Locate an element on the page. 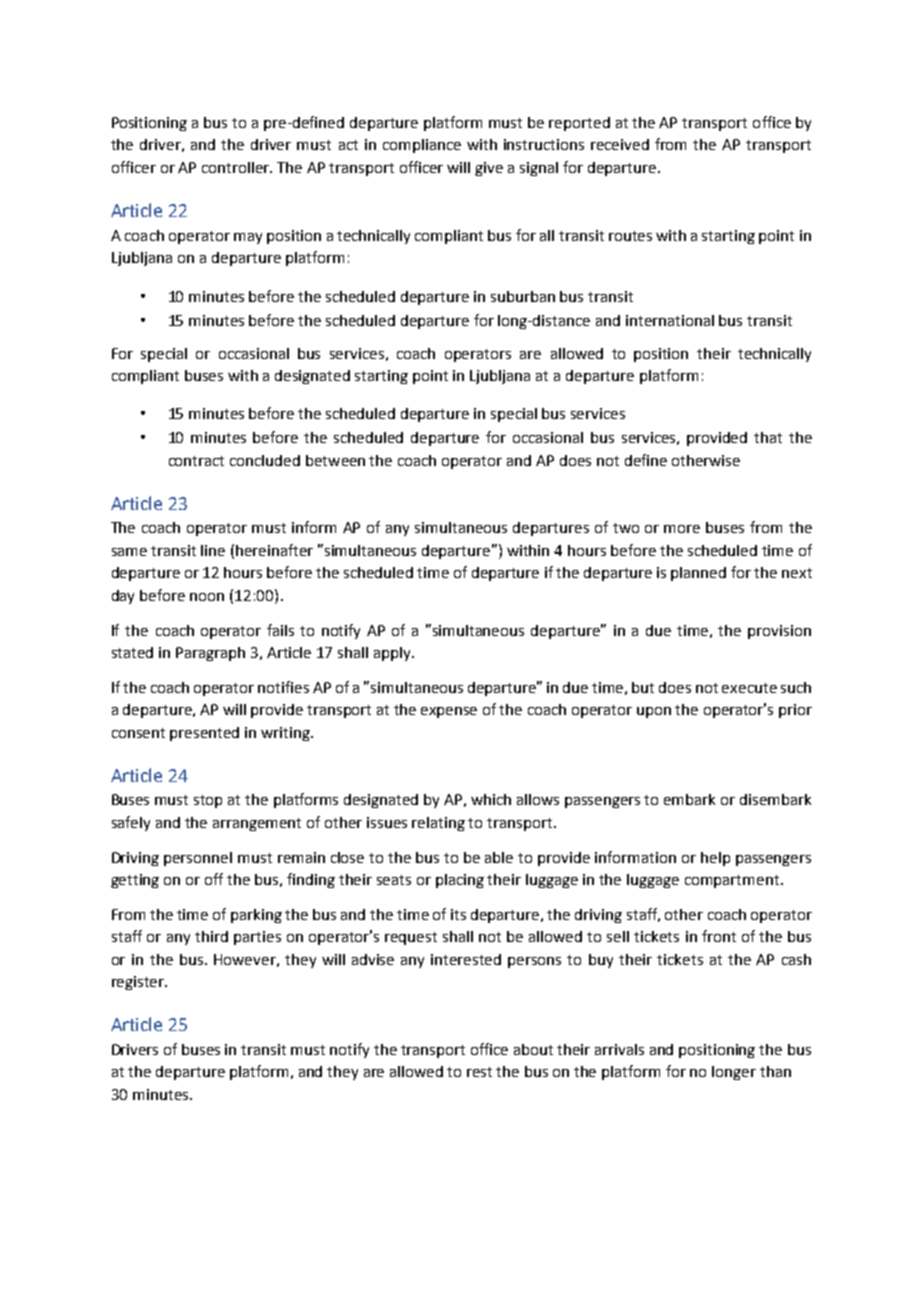 This document has height=1308, width=924. presented is located at coordinates (204, 734).
